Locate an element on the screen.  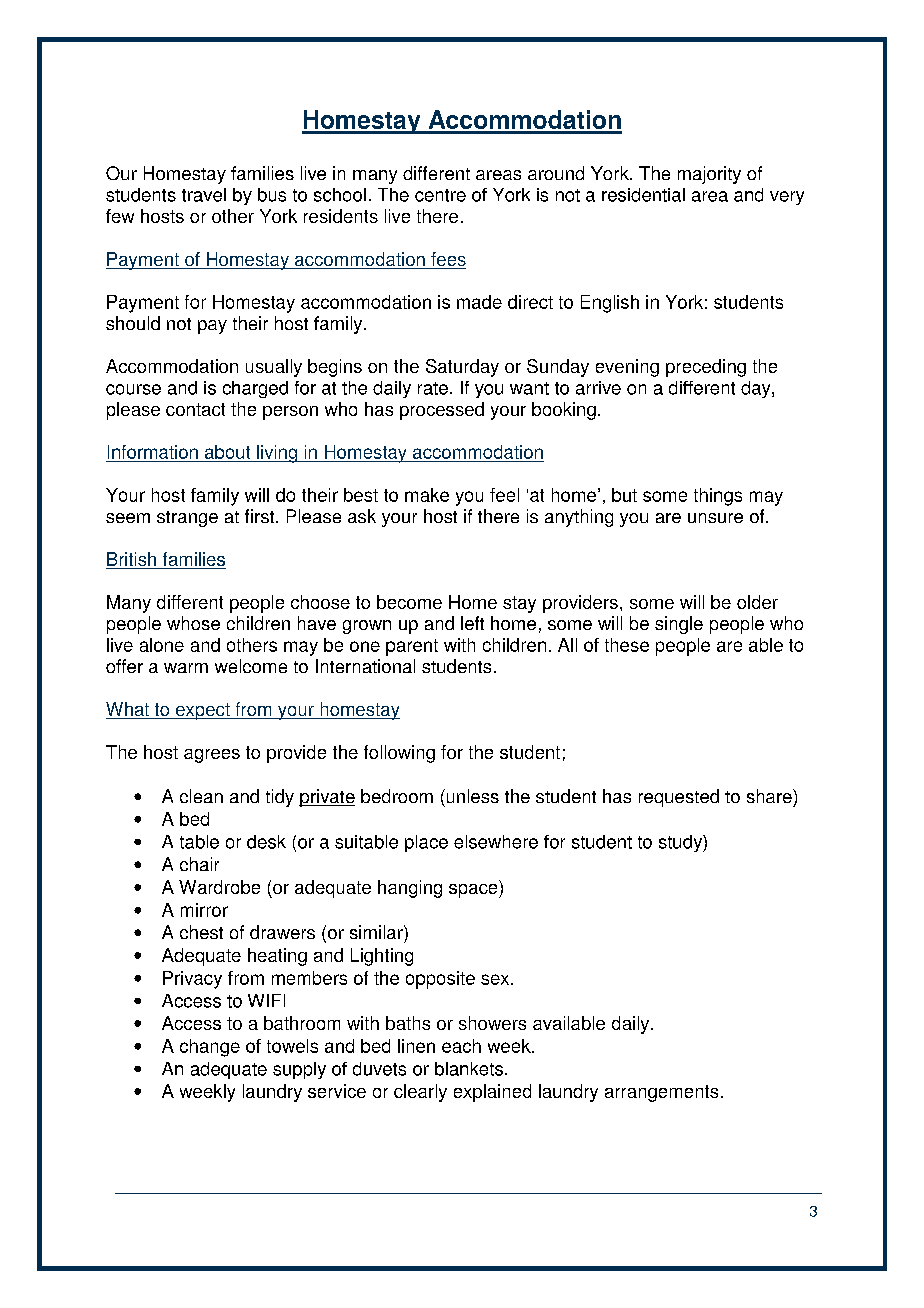
contact is located at coordinates (195, 409).
